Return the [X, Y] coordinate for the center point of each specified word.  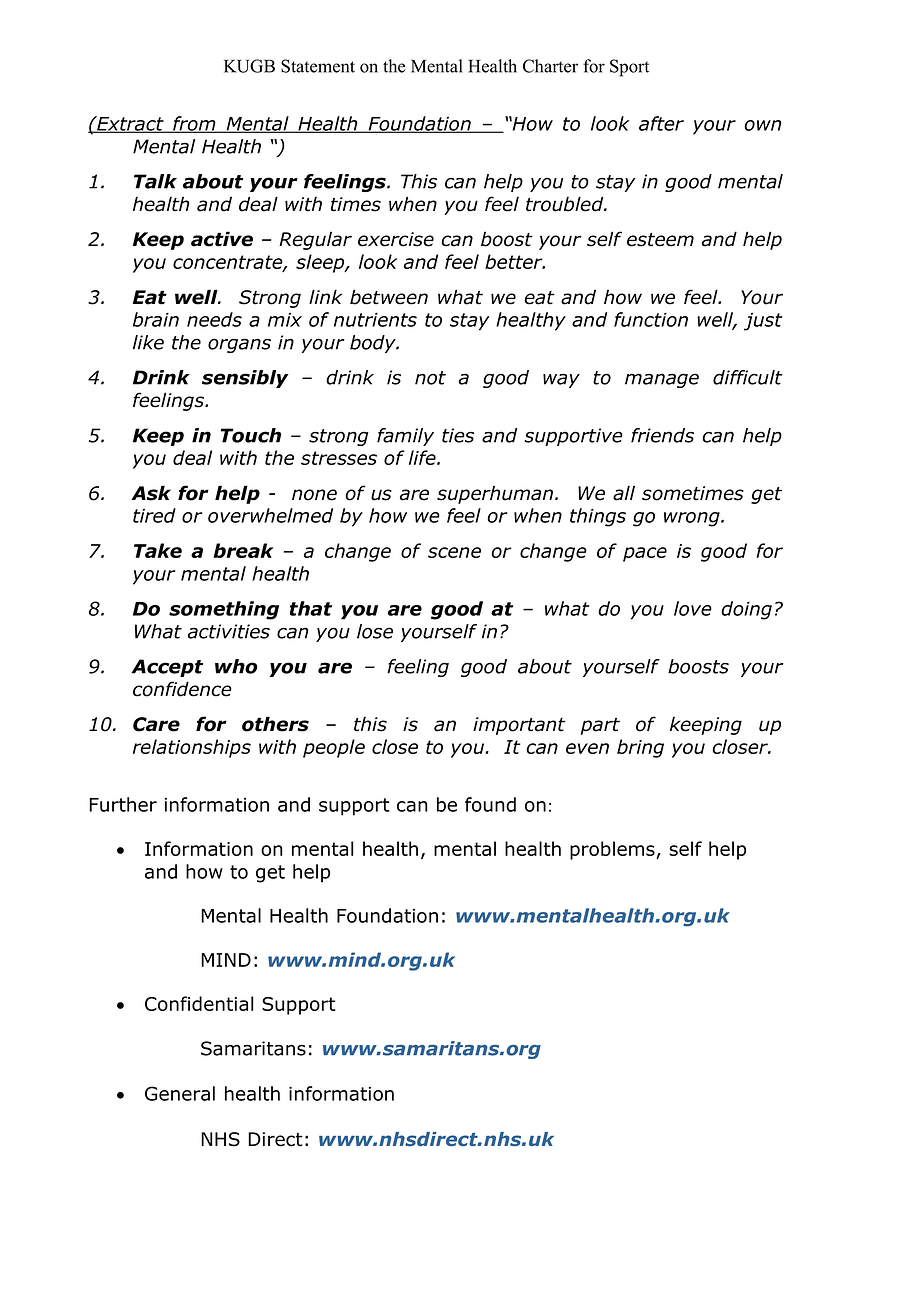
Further [123, 804]
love [693, 608]
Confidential [199, 1003]
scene [454, 552]
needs [214, 319]
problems [613, 850]
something [224, 610]
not [430, 378]
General [180, 1093]
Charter [550, 66]
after [661, 123]
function [651, 319]
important [519, 726]
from [194, 124]
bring [640, 748]
